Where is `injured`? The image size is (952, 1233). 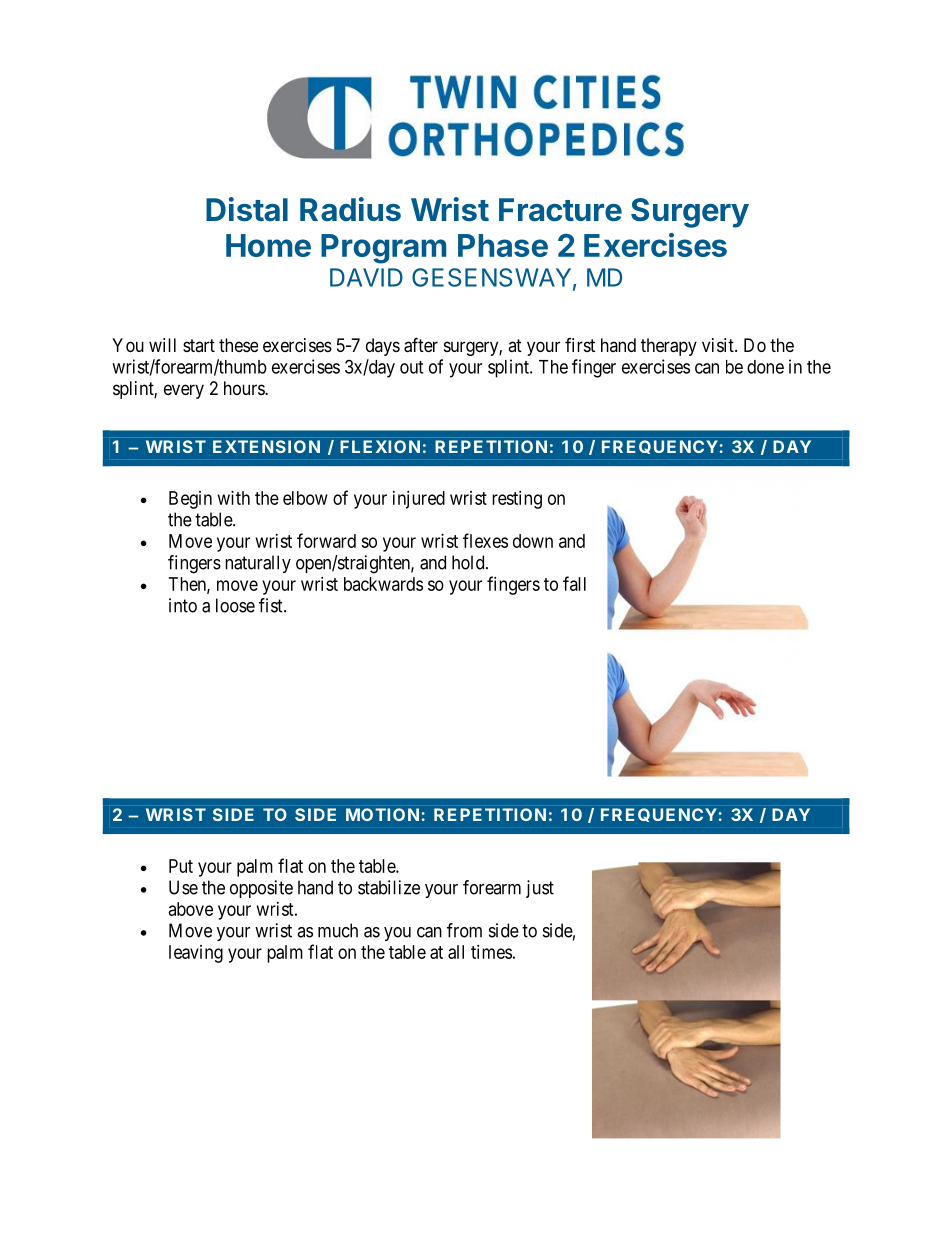
injured is located at coordinates (419, 500).
